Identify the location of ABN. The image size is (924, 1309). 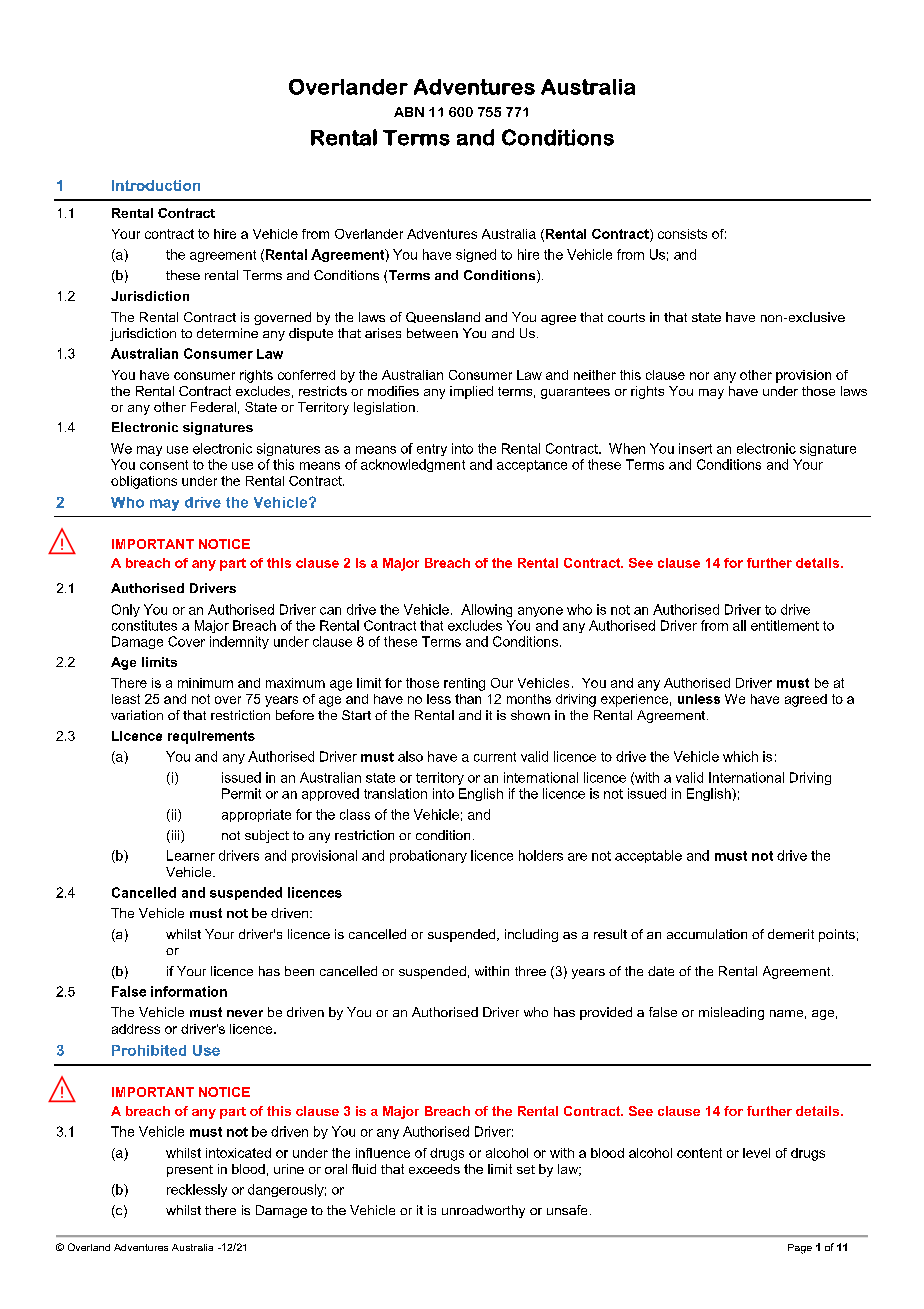
(409, 112).
